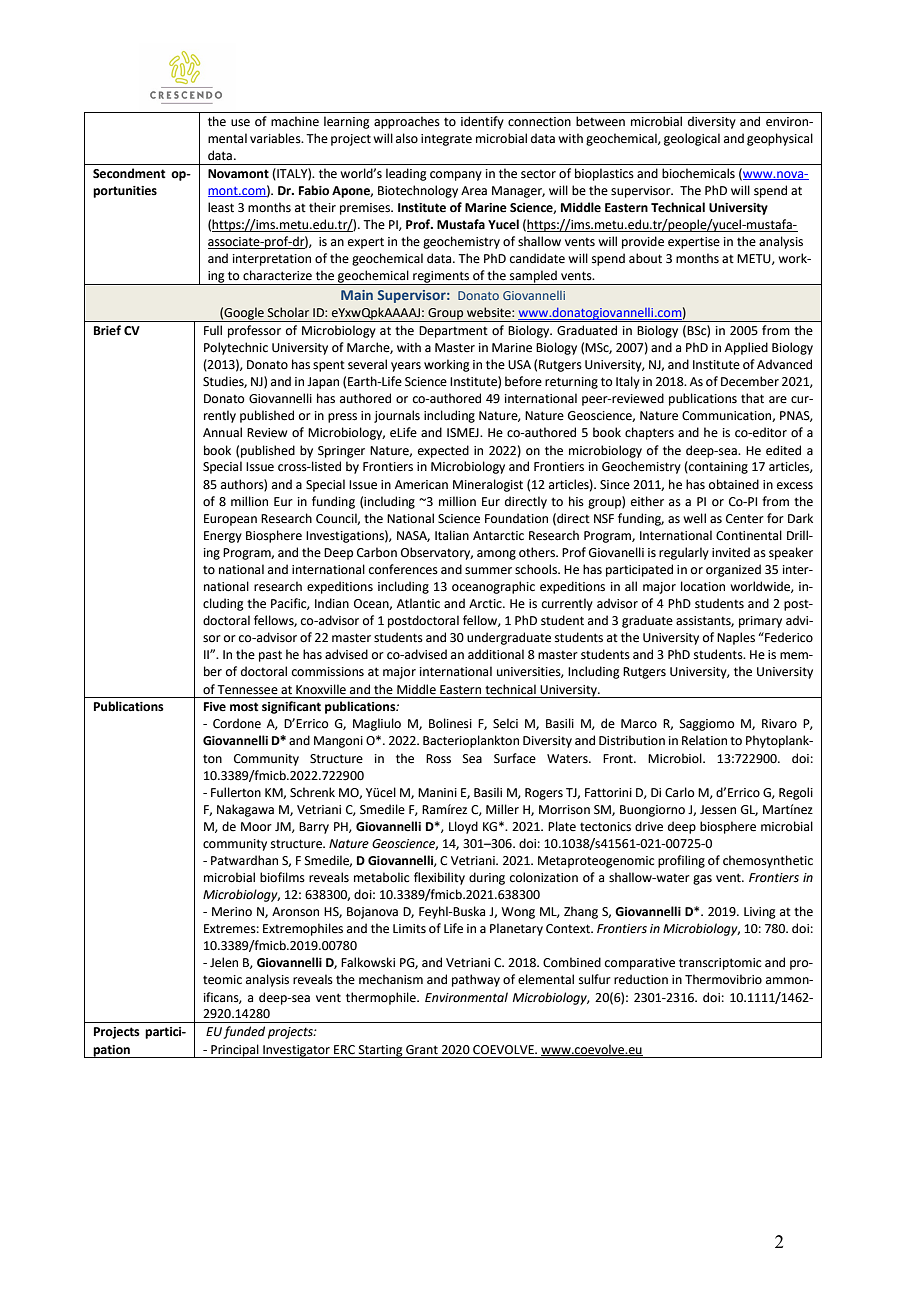  Describe the element at coordinates (704, 740) in the image. I see `Relation` at that location.
